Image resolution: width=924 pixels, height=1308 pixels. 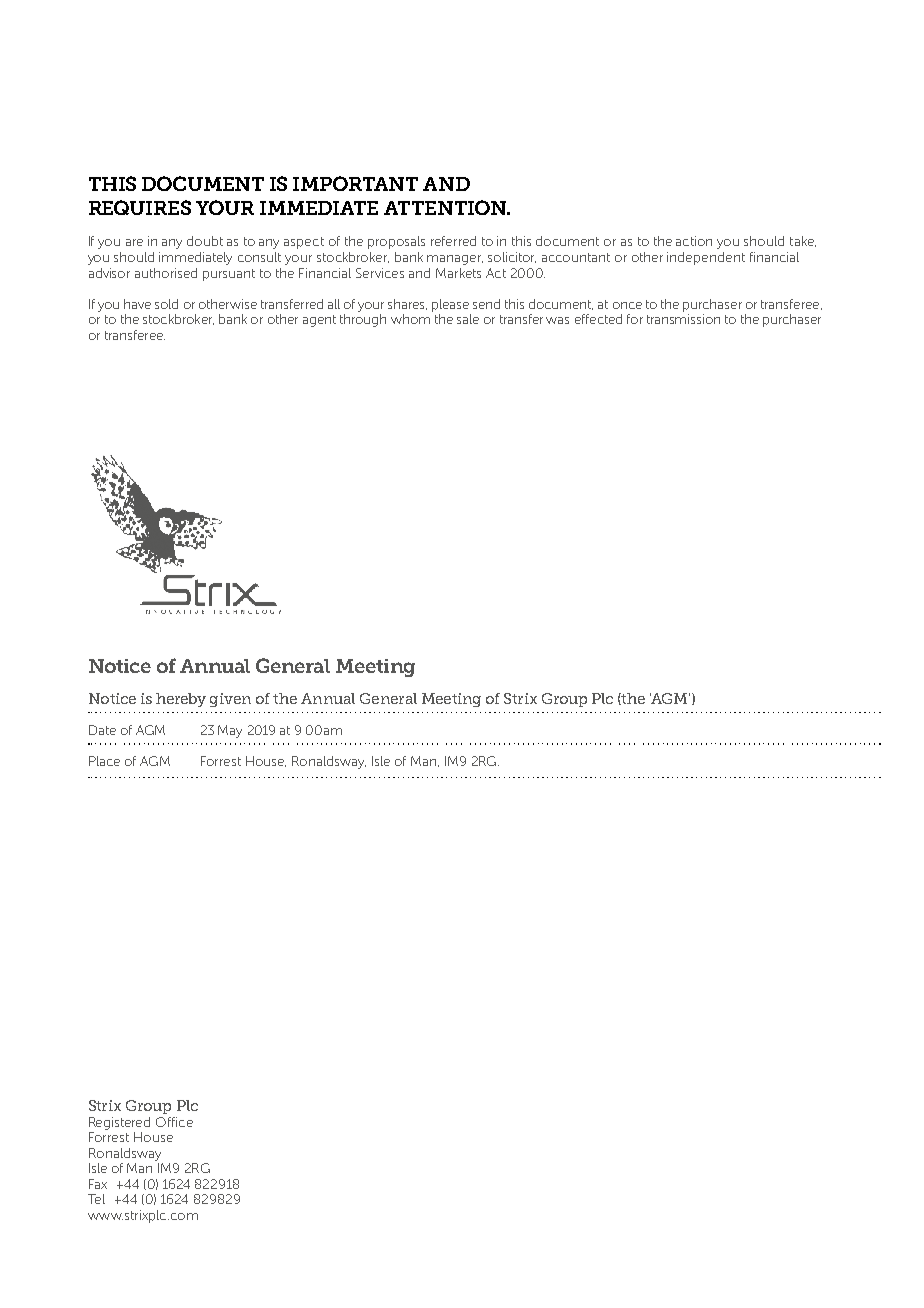 I want to click on hereby, so click(x=181, y=700).
